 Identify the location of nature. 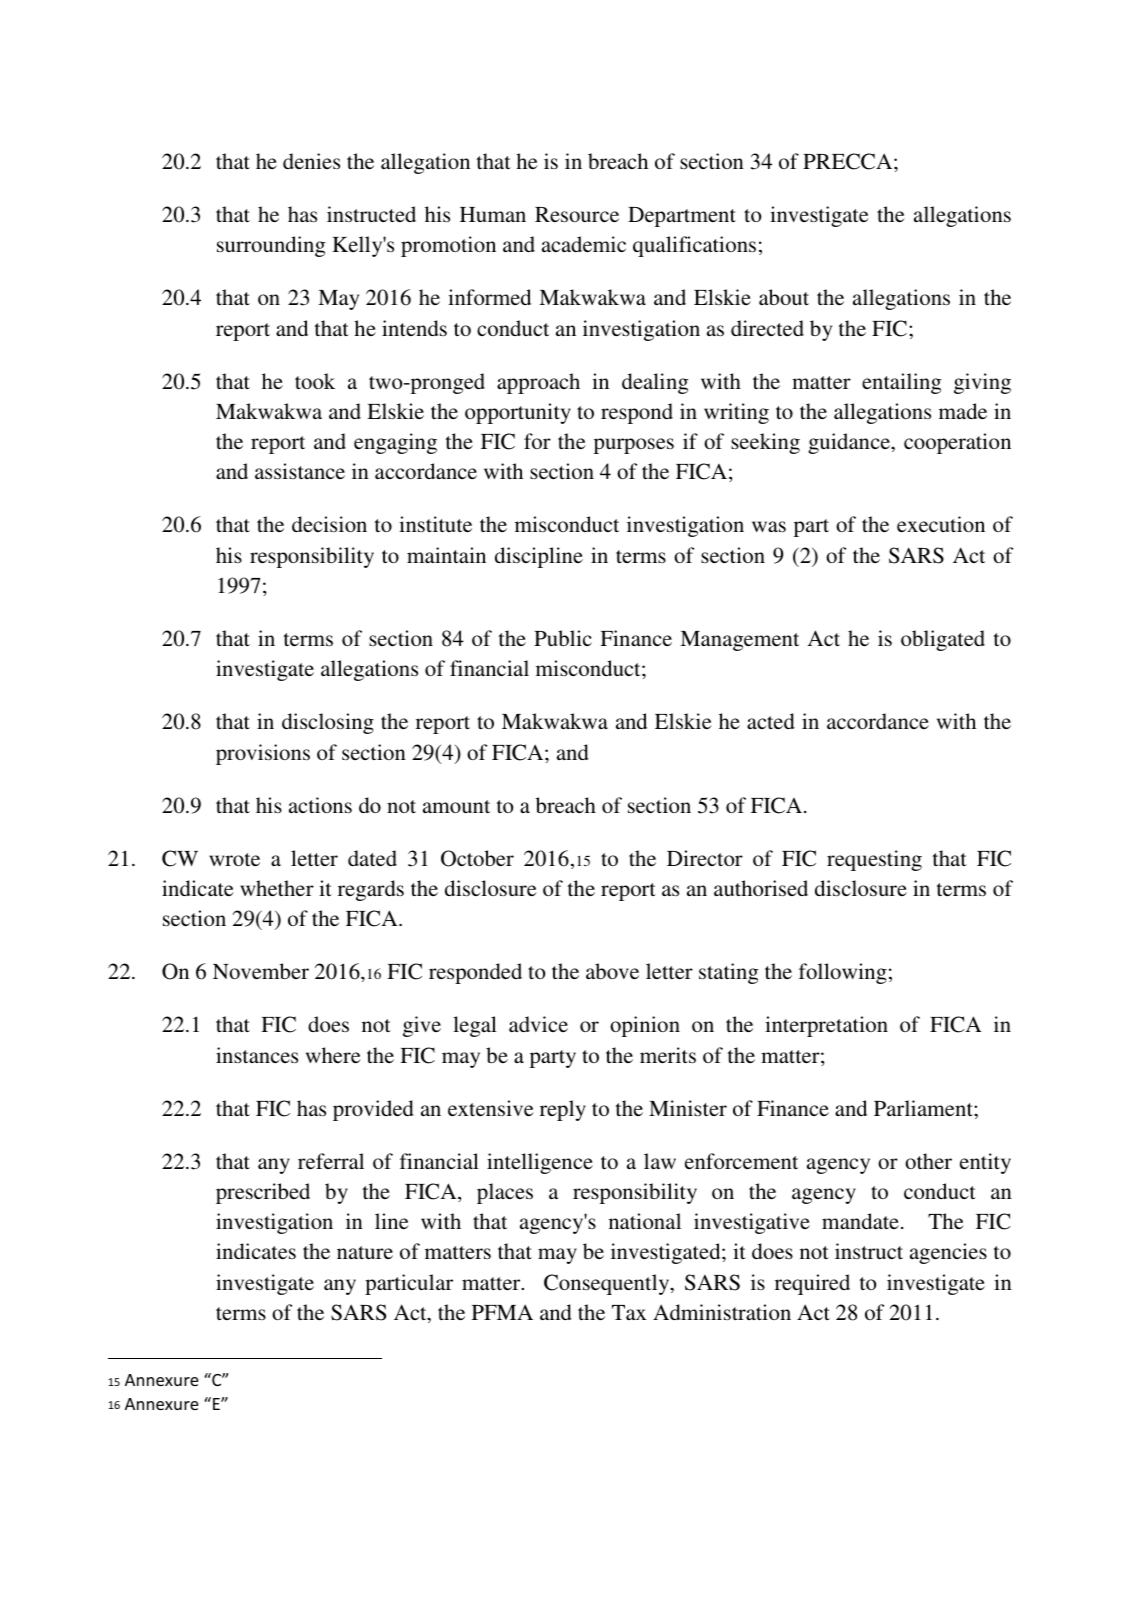
(365, 1252).
